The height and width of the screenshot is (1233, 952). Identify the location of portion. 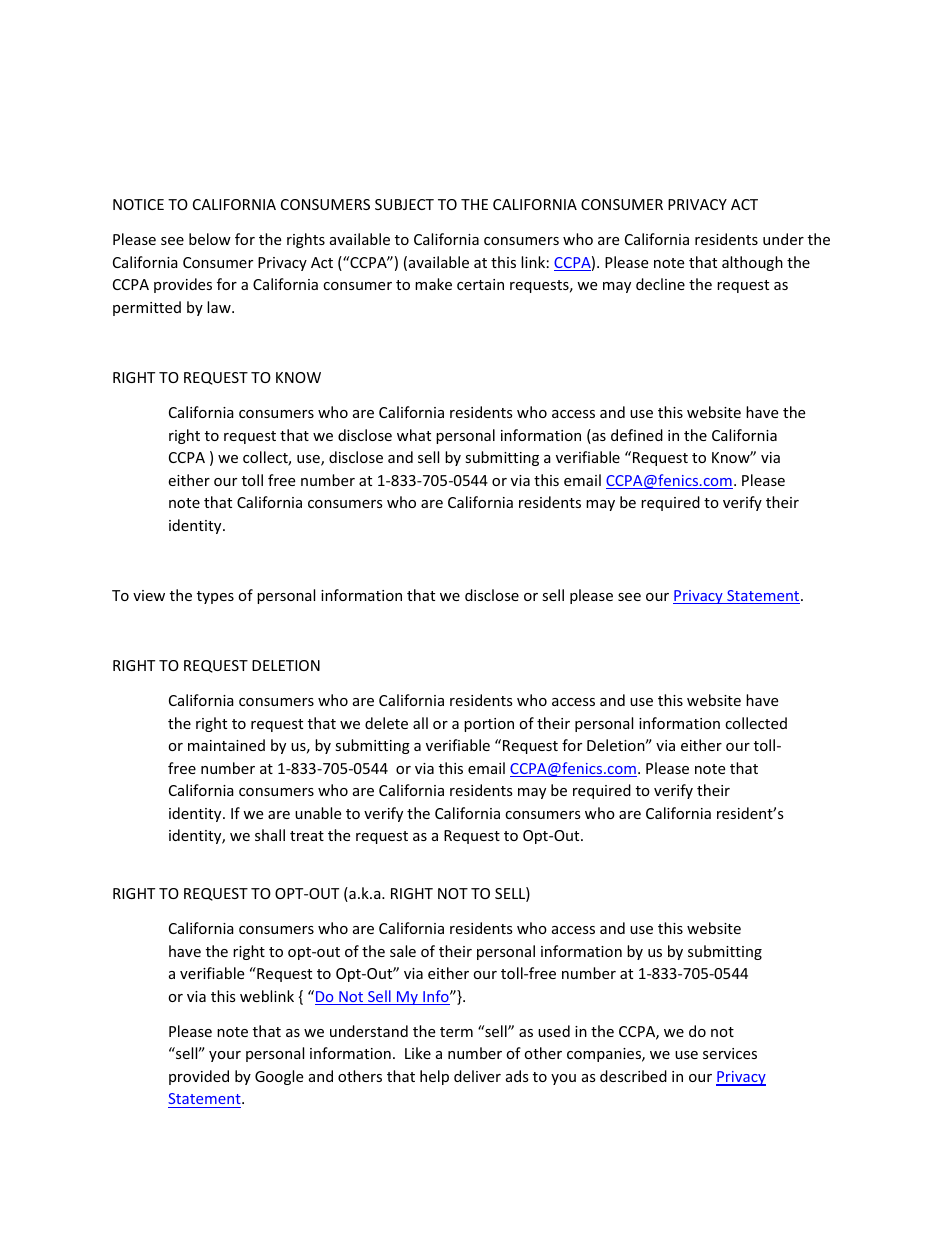
(489, 725).
